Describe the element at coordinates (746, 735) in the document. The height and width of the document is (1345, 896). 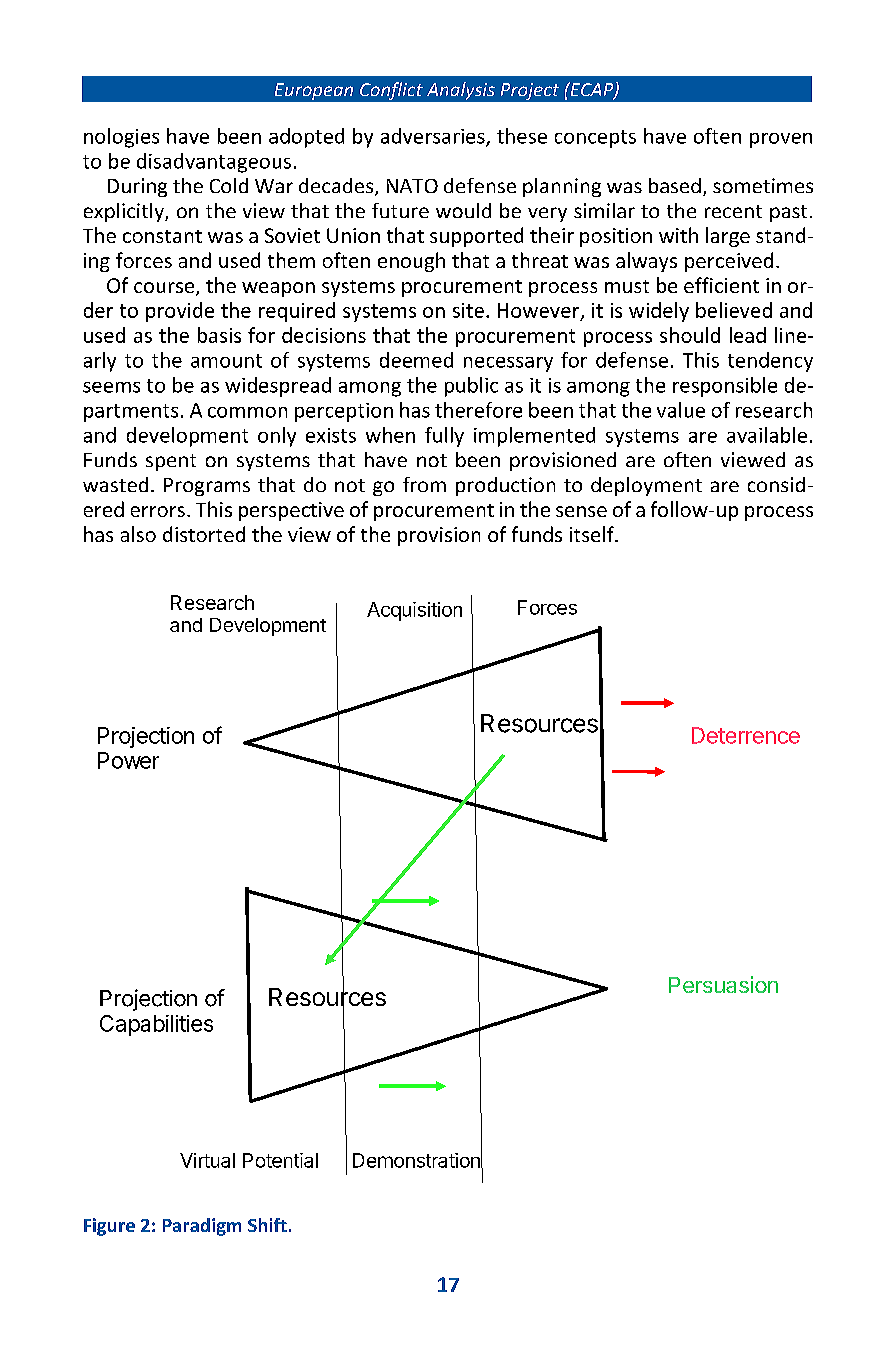
I see `Deterrence` at that location.
